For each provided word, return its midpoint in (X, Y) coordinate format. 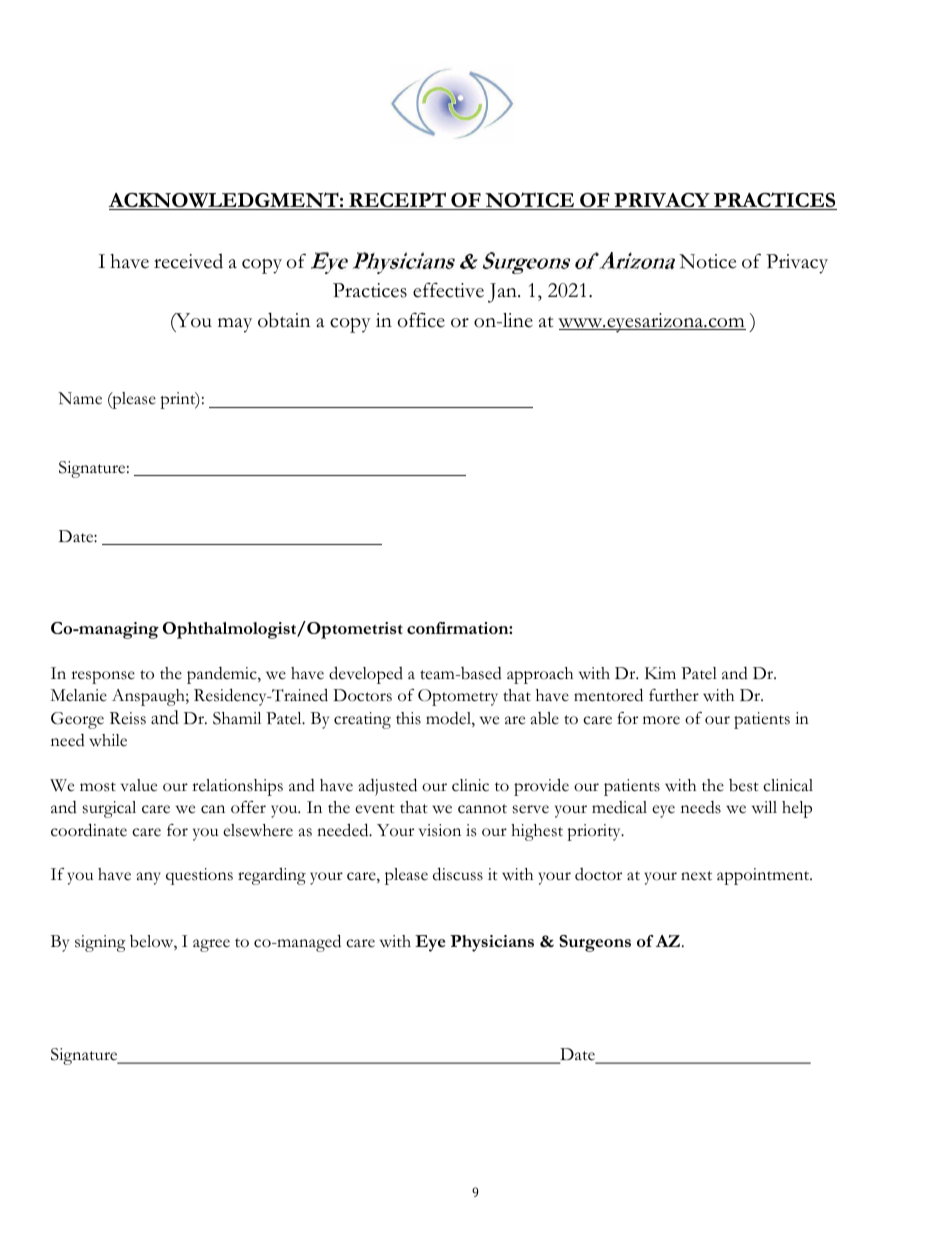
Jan (503, 293)
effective (448, 290)
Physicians (492, 943)
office (421, 320)
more (661, 720)
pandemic (223, 675)
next (696, 876)
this (408, 718)
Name (80, 398)
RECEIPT (397, 201)
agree (211, 945)
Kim (660, 673)
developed (366, 675)
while (108, 740)
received (188, 261)
